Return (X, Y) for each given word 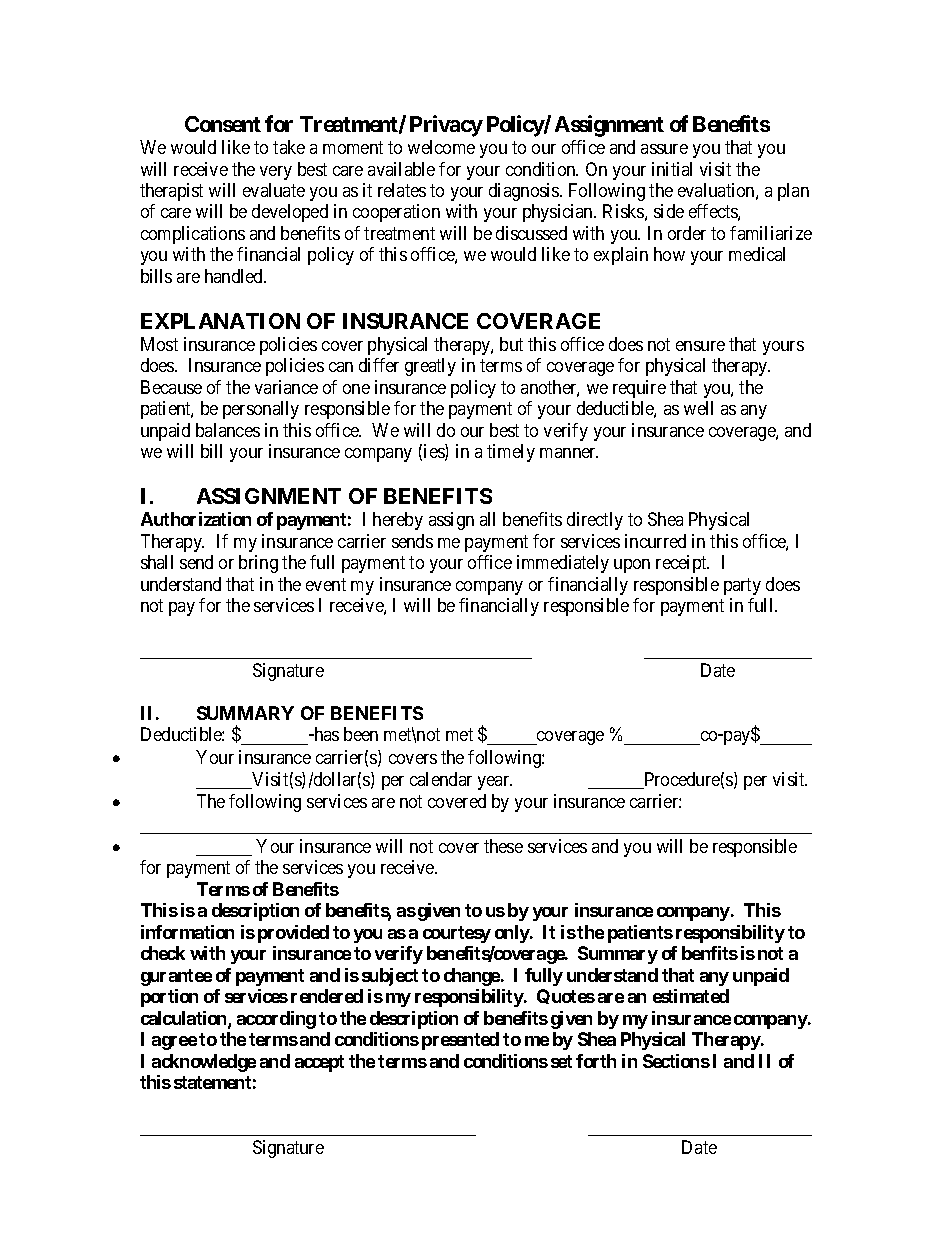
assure (664, 149)
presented (460, 1041)
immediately (563, 564)
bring (258, 564)
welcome (441, 147)
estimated (691, 996)
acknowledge (204, 1063)
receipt (682, 564)
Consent (223, 124)
